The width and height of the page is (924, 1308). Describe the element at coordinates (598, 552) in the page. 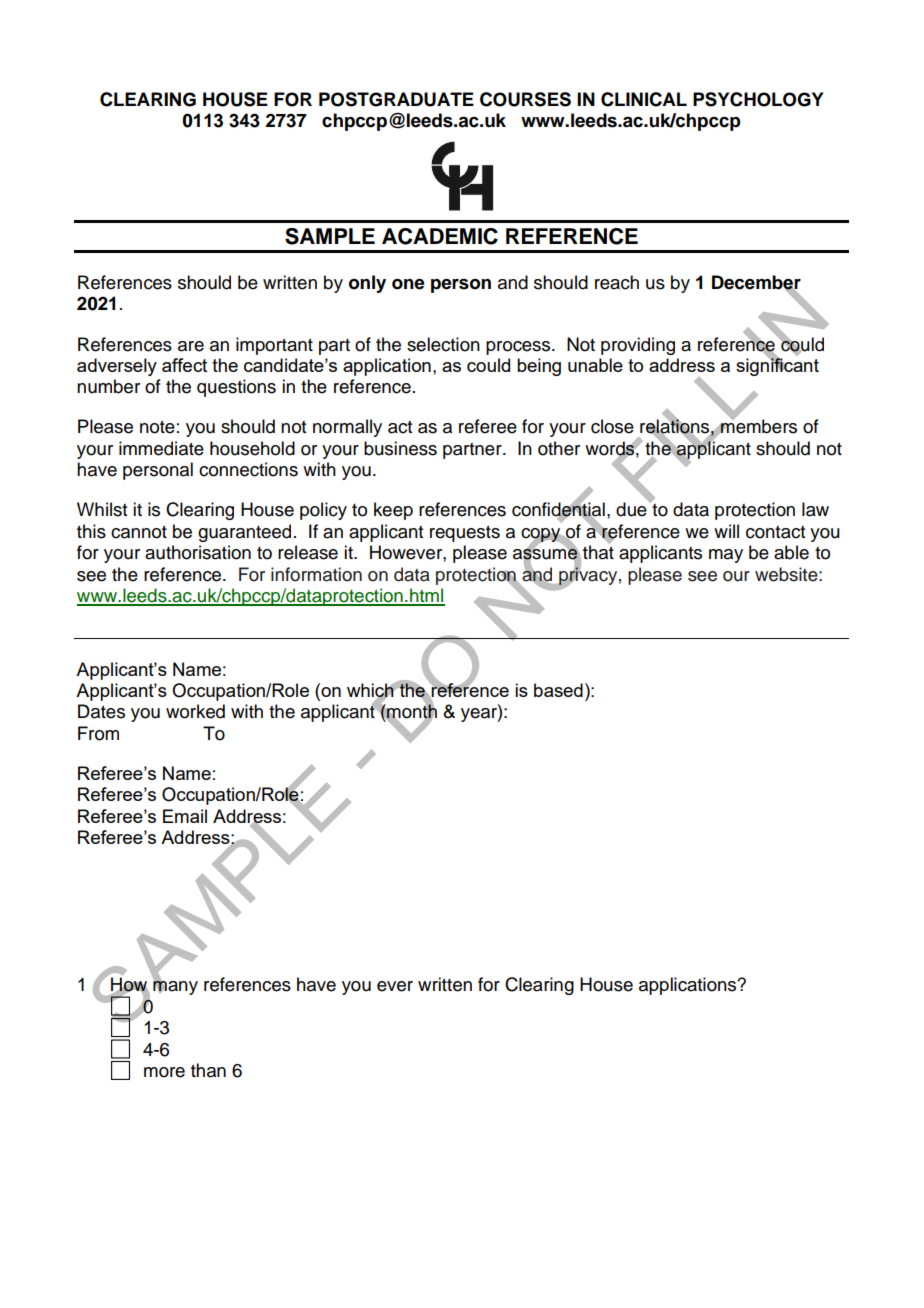

I see `that` at that location.
